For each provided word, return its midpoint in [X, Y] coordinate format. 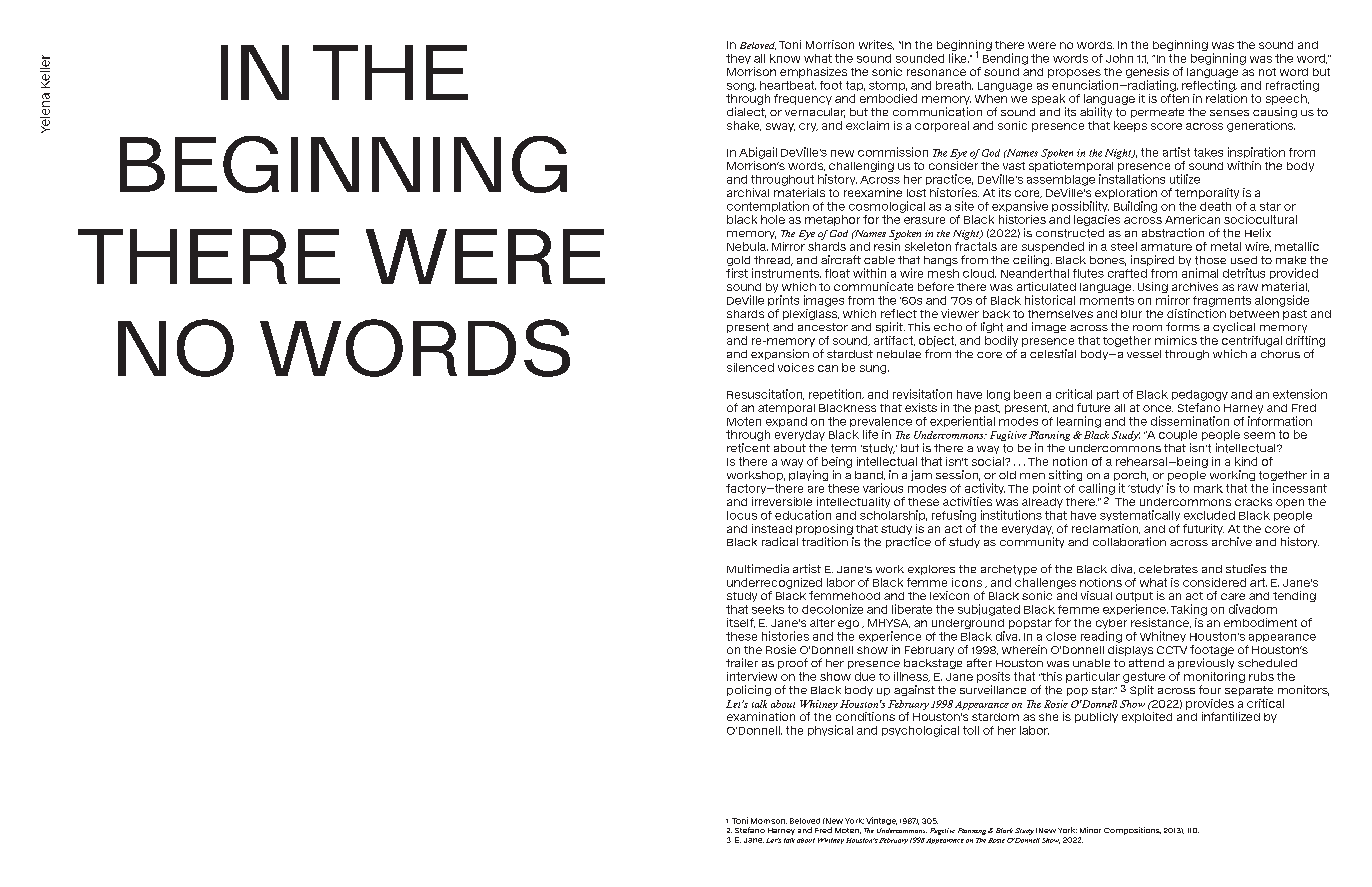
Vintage [881, 821]
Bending [1005, 59]
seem [1259, 435]
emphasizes [813, 72]
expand [786, 422]
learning [1079, 422]
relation [1226, 97]
